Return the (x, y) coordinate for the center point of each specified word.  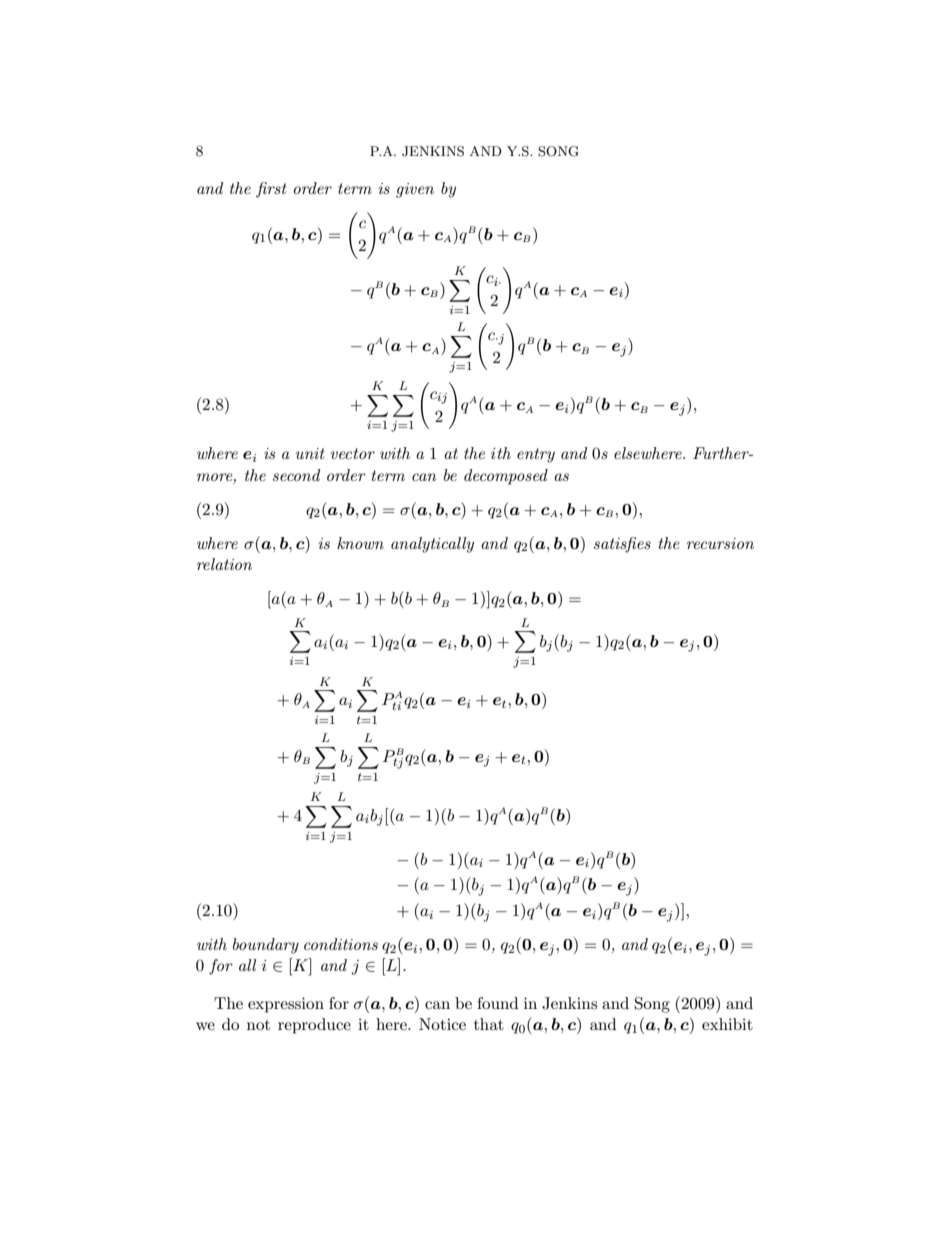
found (497, 1003)
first (271, 190)
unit (310, 453)
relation (224, 564)
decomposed (506, 477)
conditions (341, 944)
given (415, 190)
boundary (266, 946)
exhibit (727, 1024)
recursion (720, 543)
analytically (432, 545)
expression (286, 1005)
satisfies (622, 545)
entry (536, 455)
